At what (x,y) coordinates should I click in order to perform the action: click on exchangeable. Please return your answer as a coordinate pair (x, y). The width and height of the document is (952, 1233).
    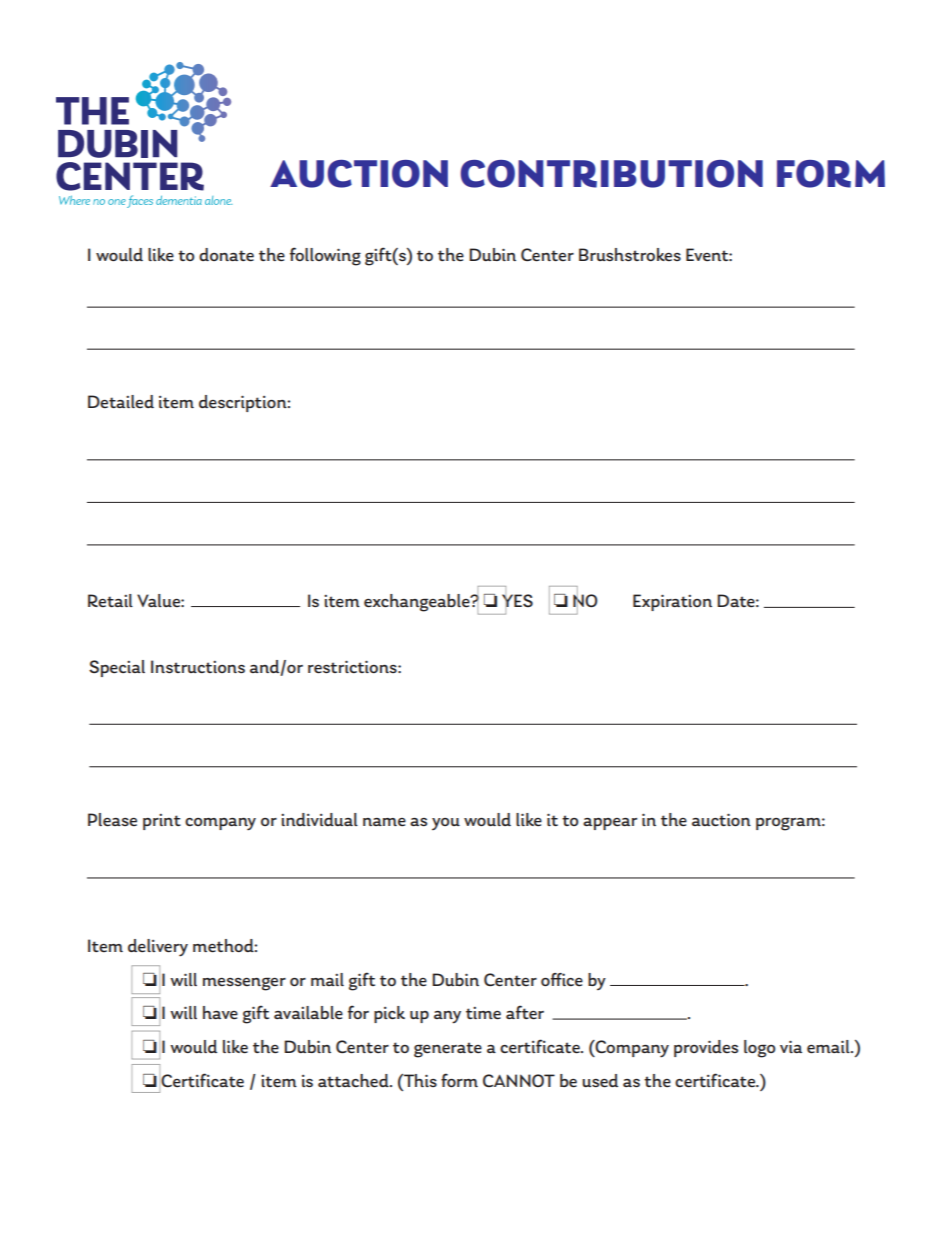
    Looking at the image, I should click on (418, 603).
